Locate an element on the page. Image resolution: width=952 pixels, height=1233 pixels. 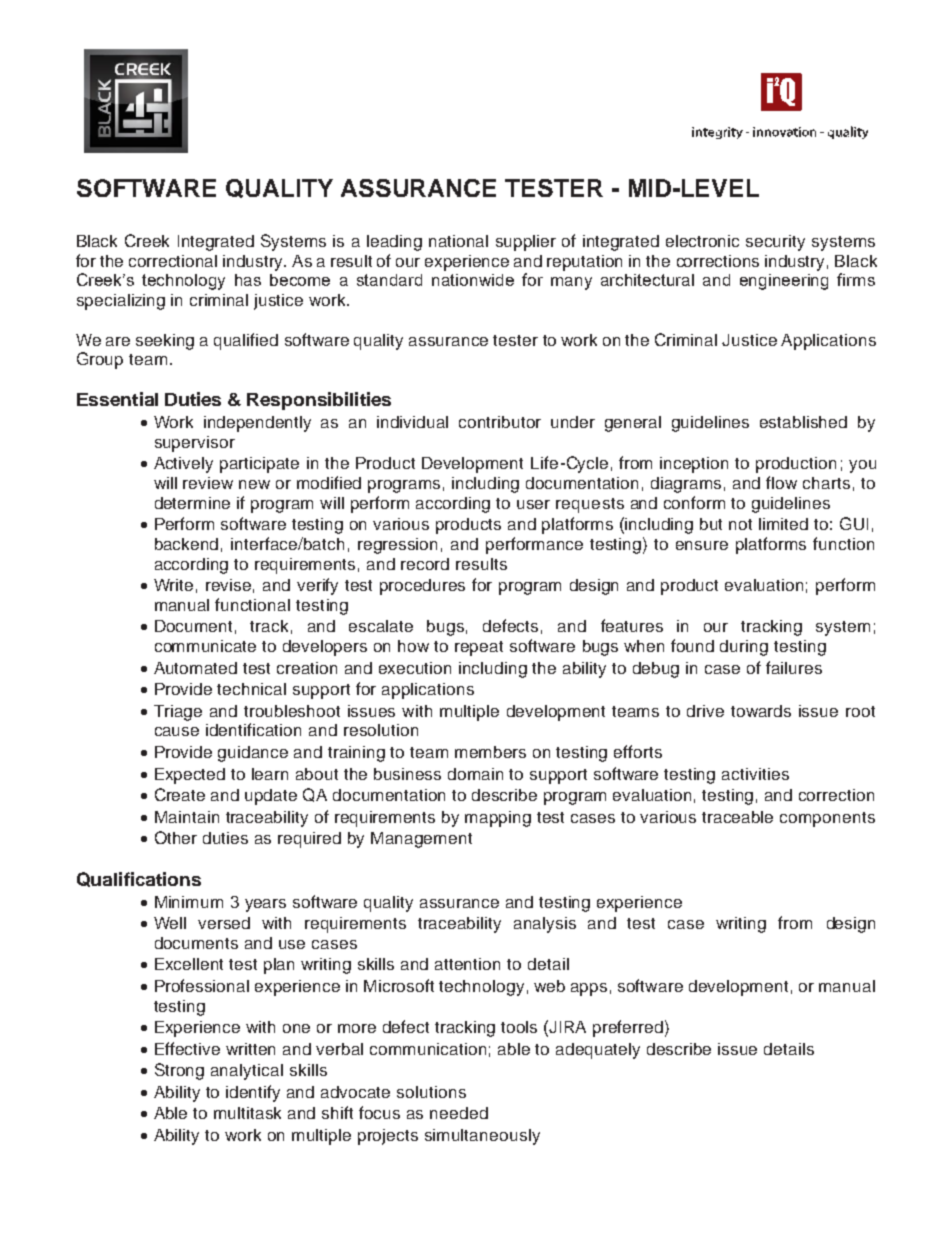
needed is located at coordinates (459, 1113).
